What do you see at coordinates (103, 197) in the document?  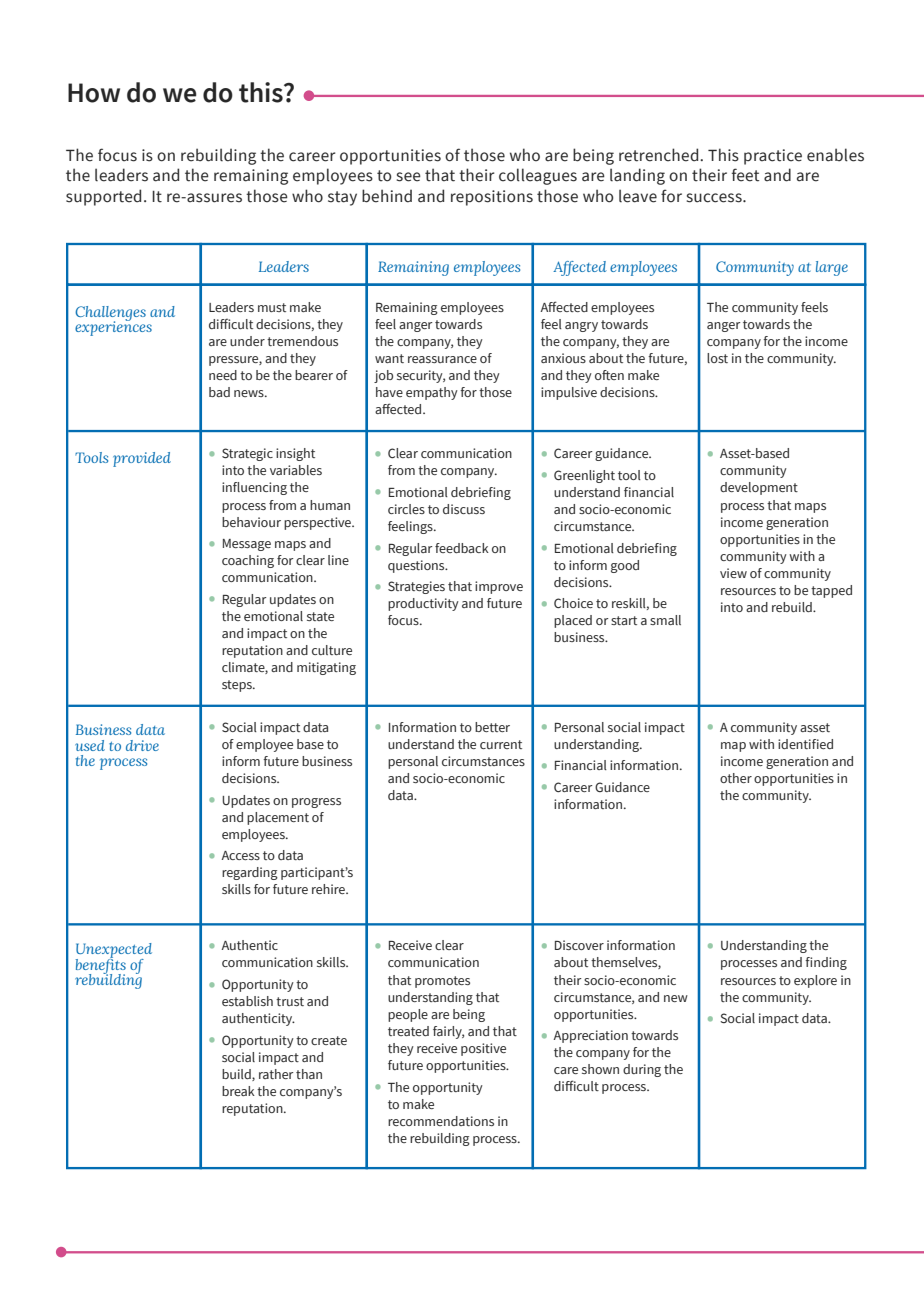 I see `supported` at bounding box center [103, 197].
